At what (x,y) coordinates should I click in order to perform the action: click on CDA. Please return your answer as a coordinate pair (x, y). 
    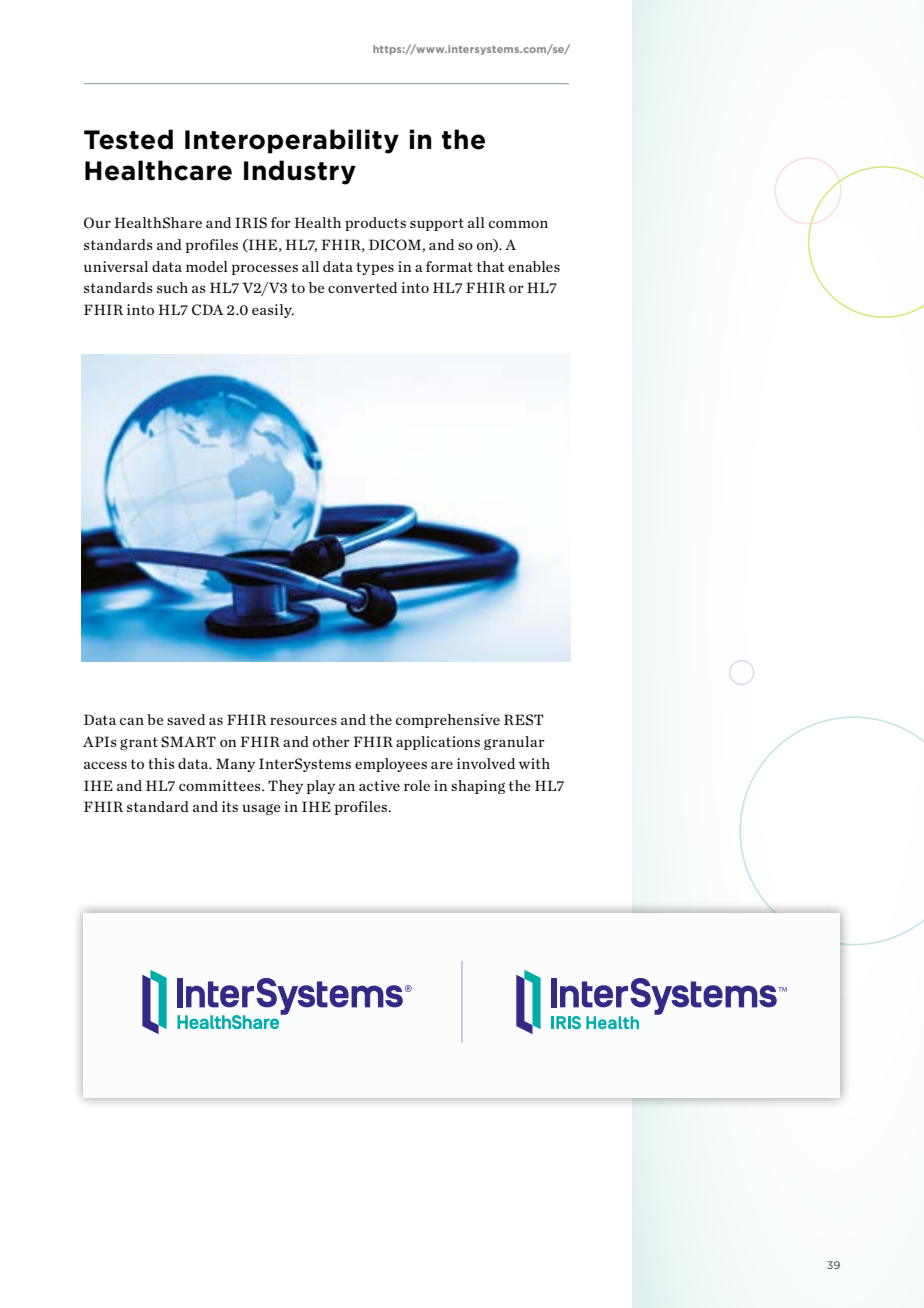
    Looking at the image, I should click on (208, 310).
